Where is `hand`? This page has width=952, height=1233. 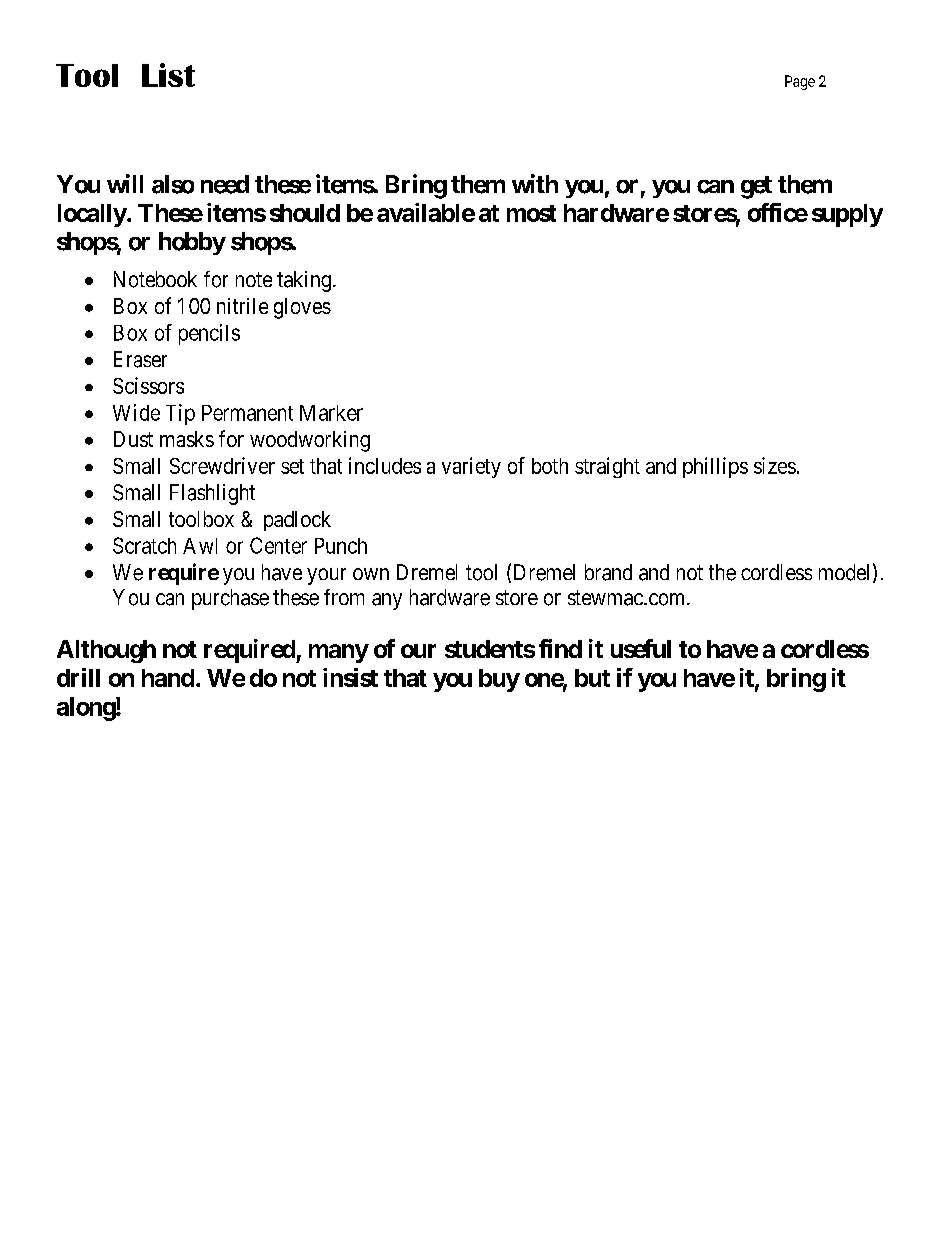
hand is located at coordinates (168, 678).
